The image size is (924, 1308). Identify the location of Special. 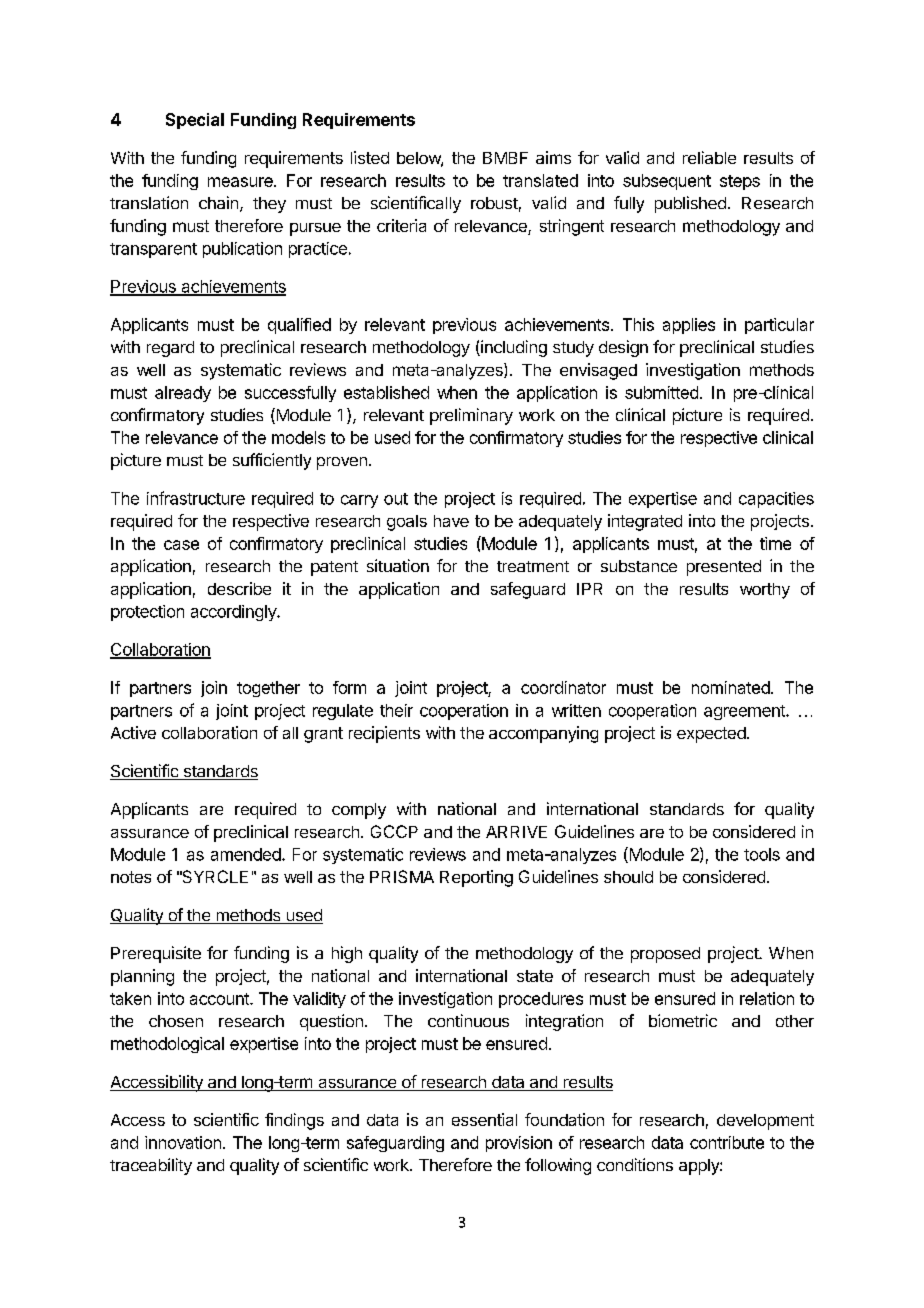
(195, 121).
